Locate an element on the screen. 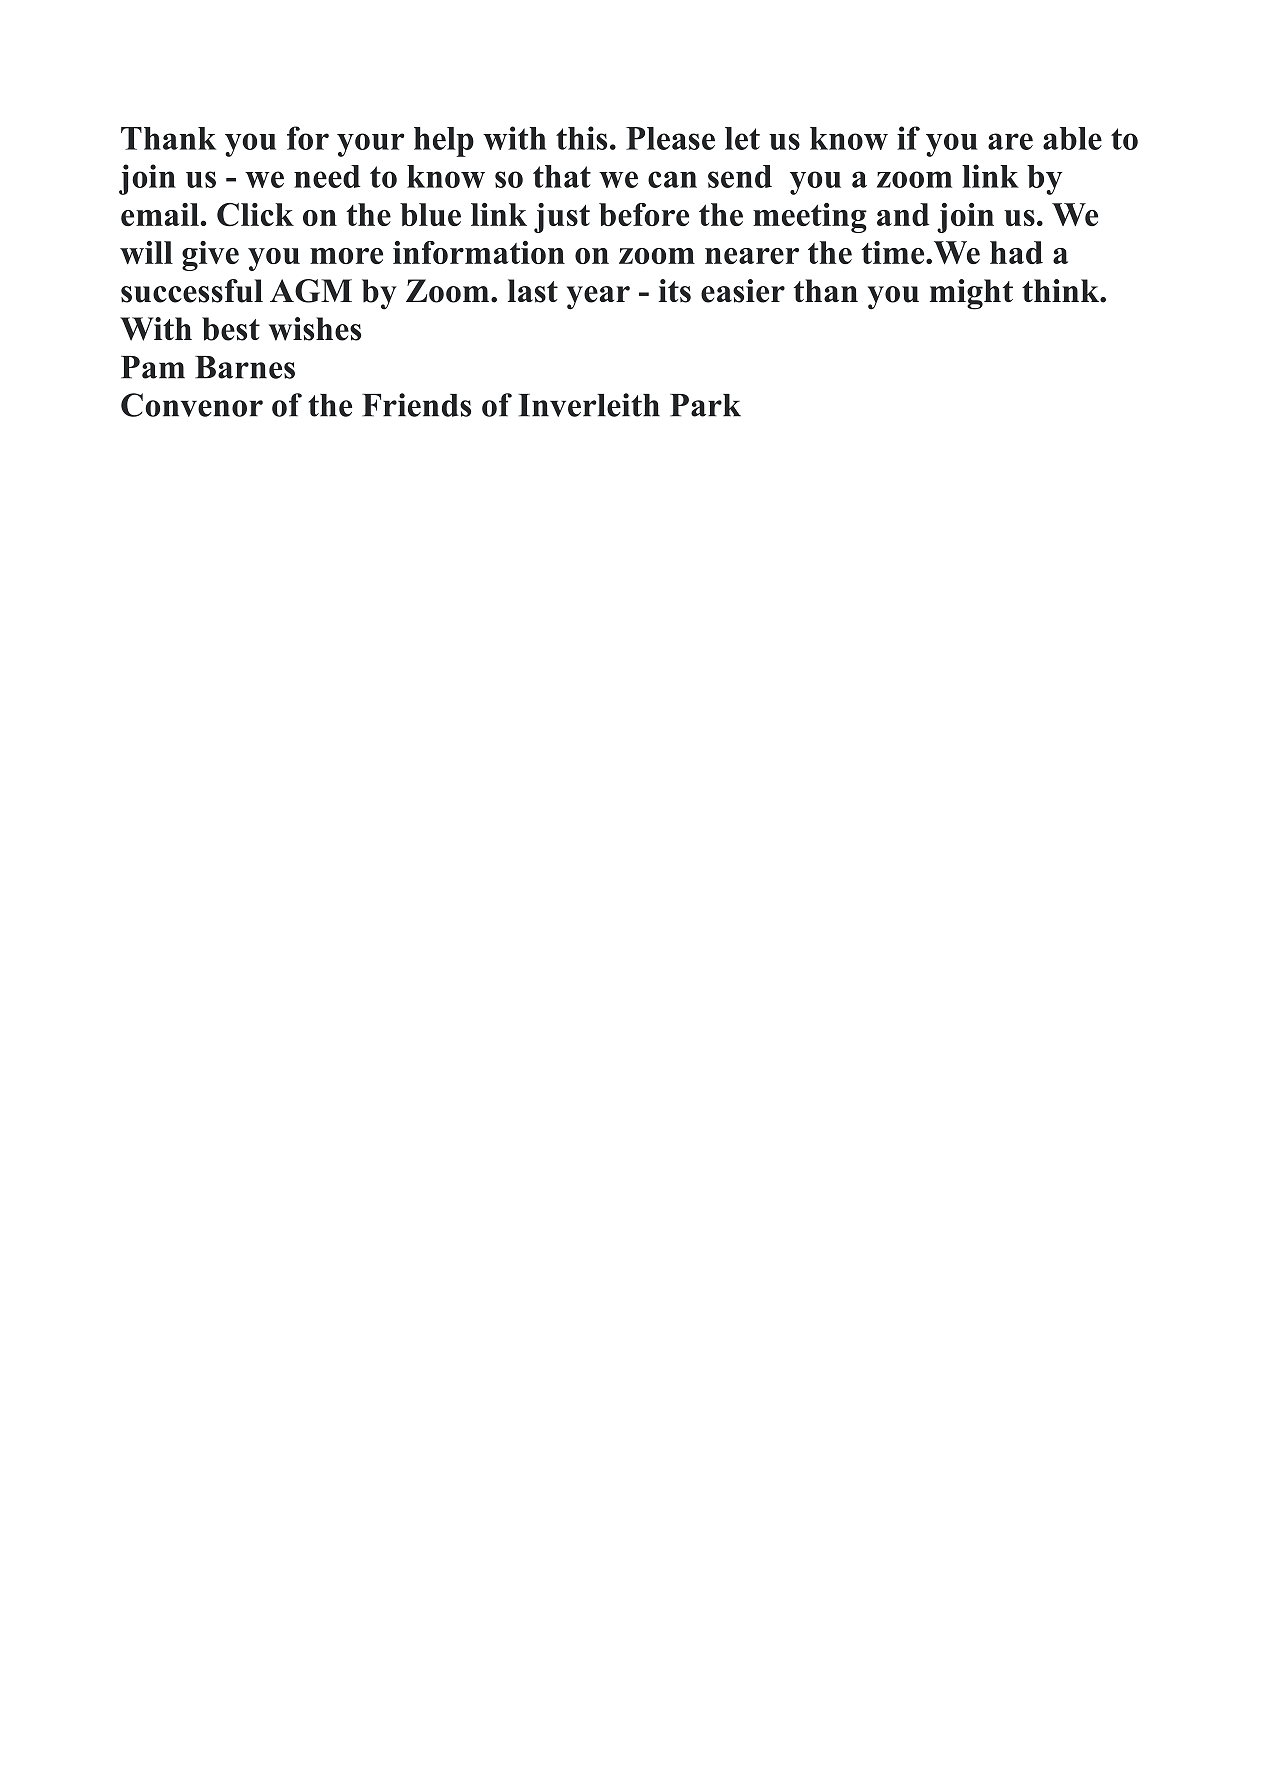  this is located at coordinates (581, 138).
